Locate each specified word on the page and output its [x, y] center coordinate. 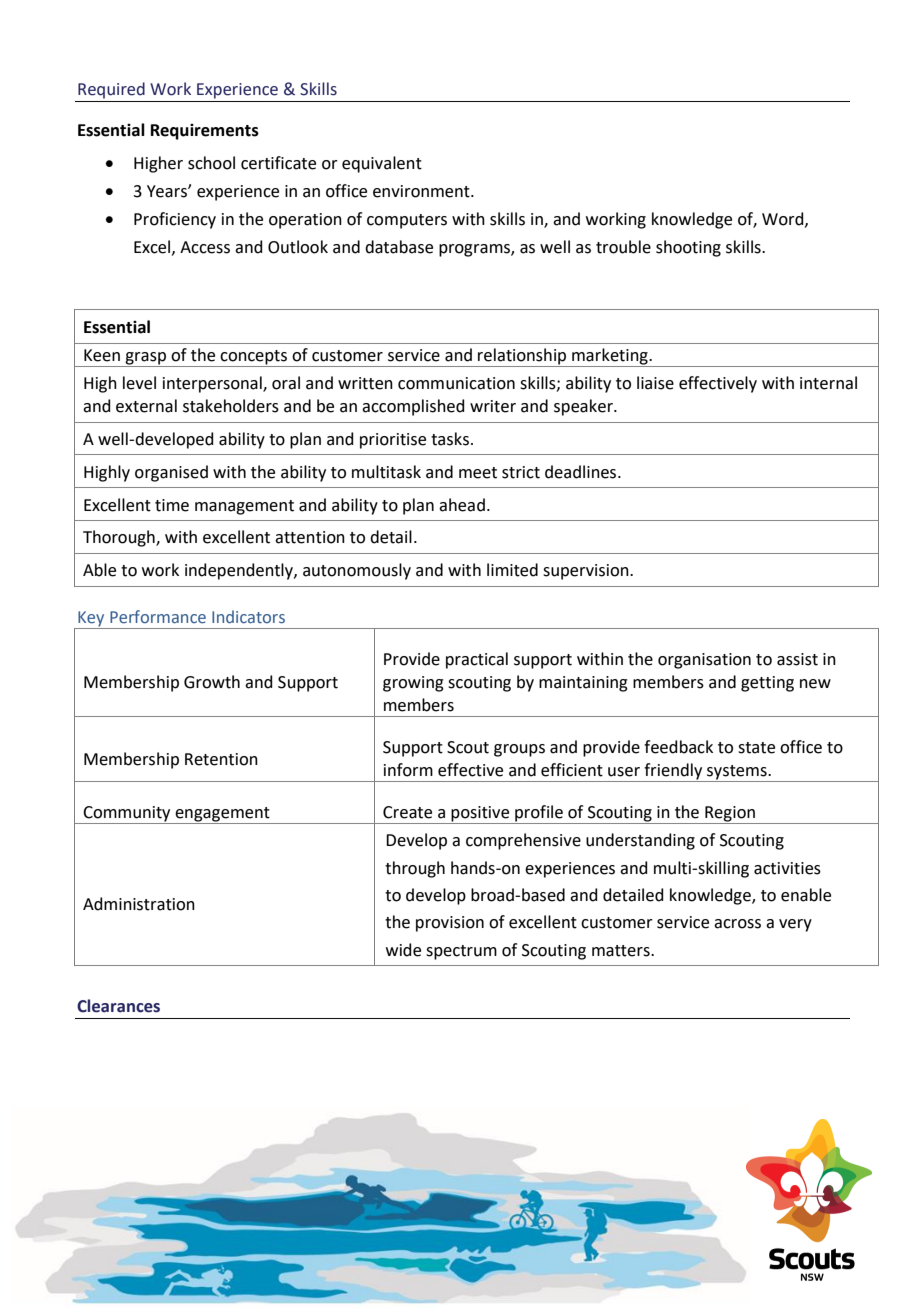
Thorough [120, 538]
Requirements [205, 132]
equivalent [382, 164]
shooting [688, 248]
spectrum [461, 952]
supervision [587, 572]
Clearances [118, 1006]
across [737, 924]
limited [512, 570]
